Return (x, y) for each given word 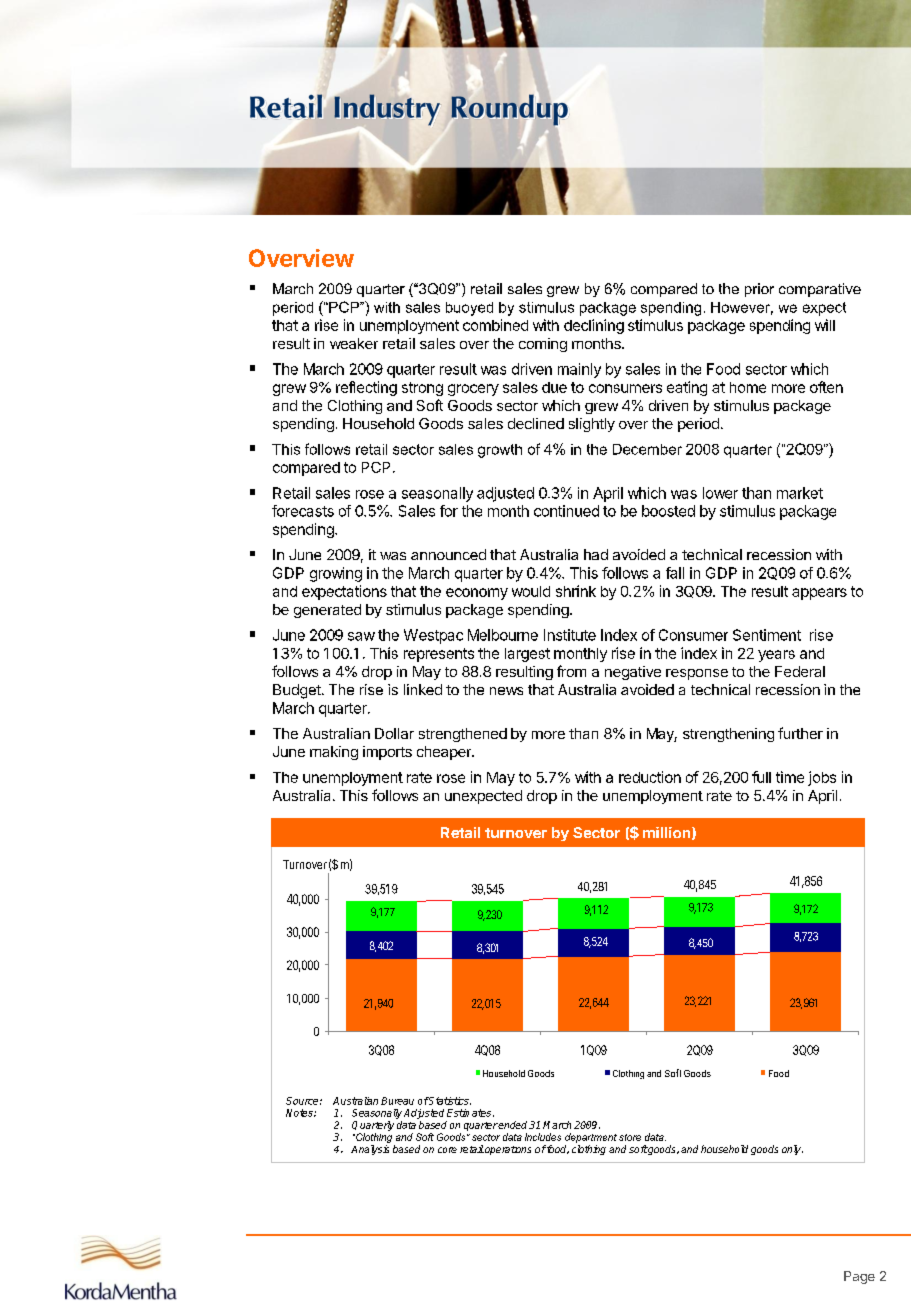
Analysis (370, 1150)
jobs (822, 778)
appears (819, 594)
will (825, 325)
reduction (650, 777)
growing (336, 574)
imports (387, 753)
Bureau (397, 1101)
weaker (354, 343)
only (792, 1150)
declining (594, 326)
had (596, 554)
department (591, 1138)
